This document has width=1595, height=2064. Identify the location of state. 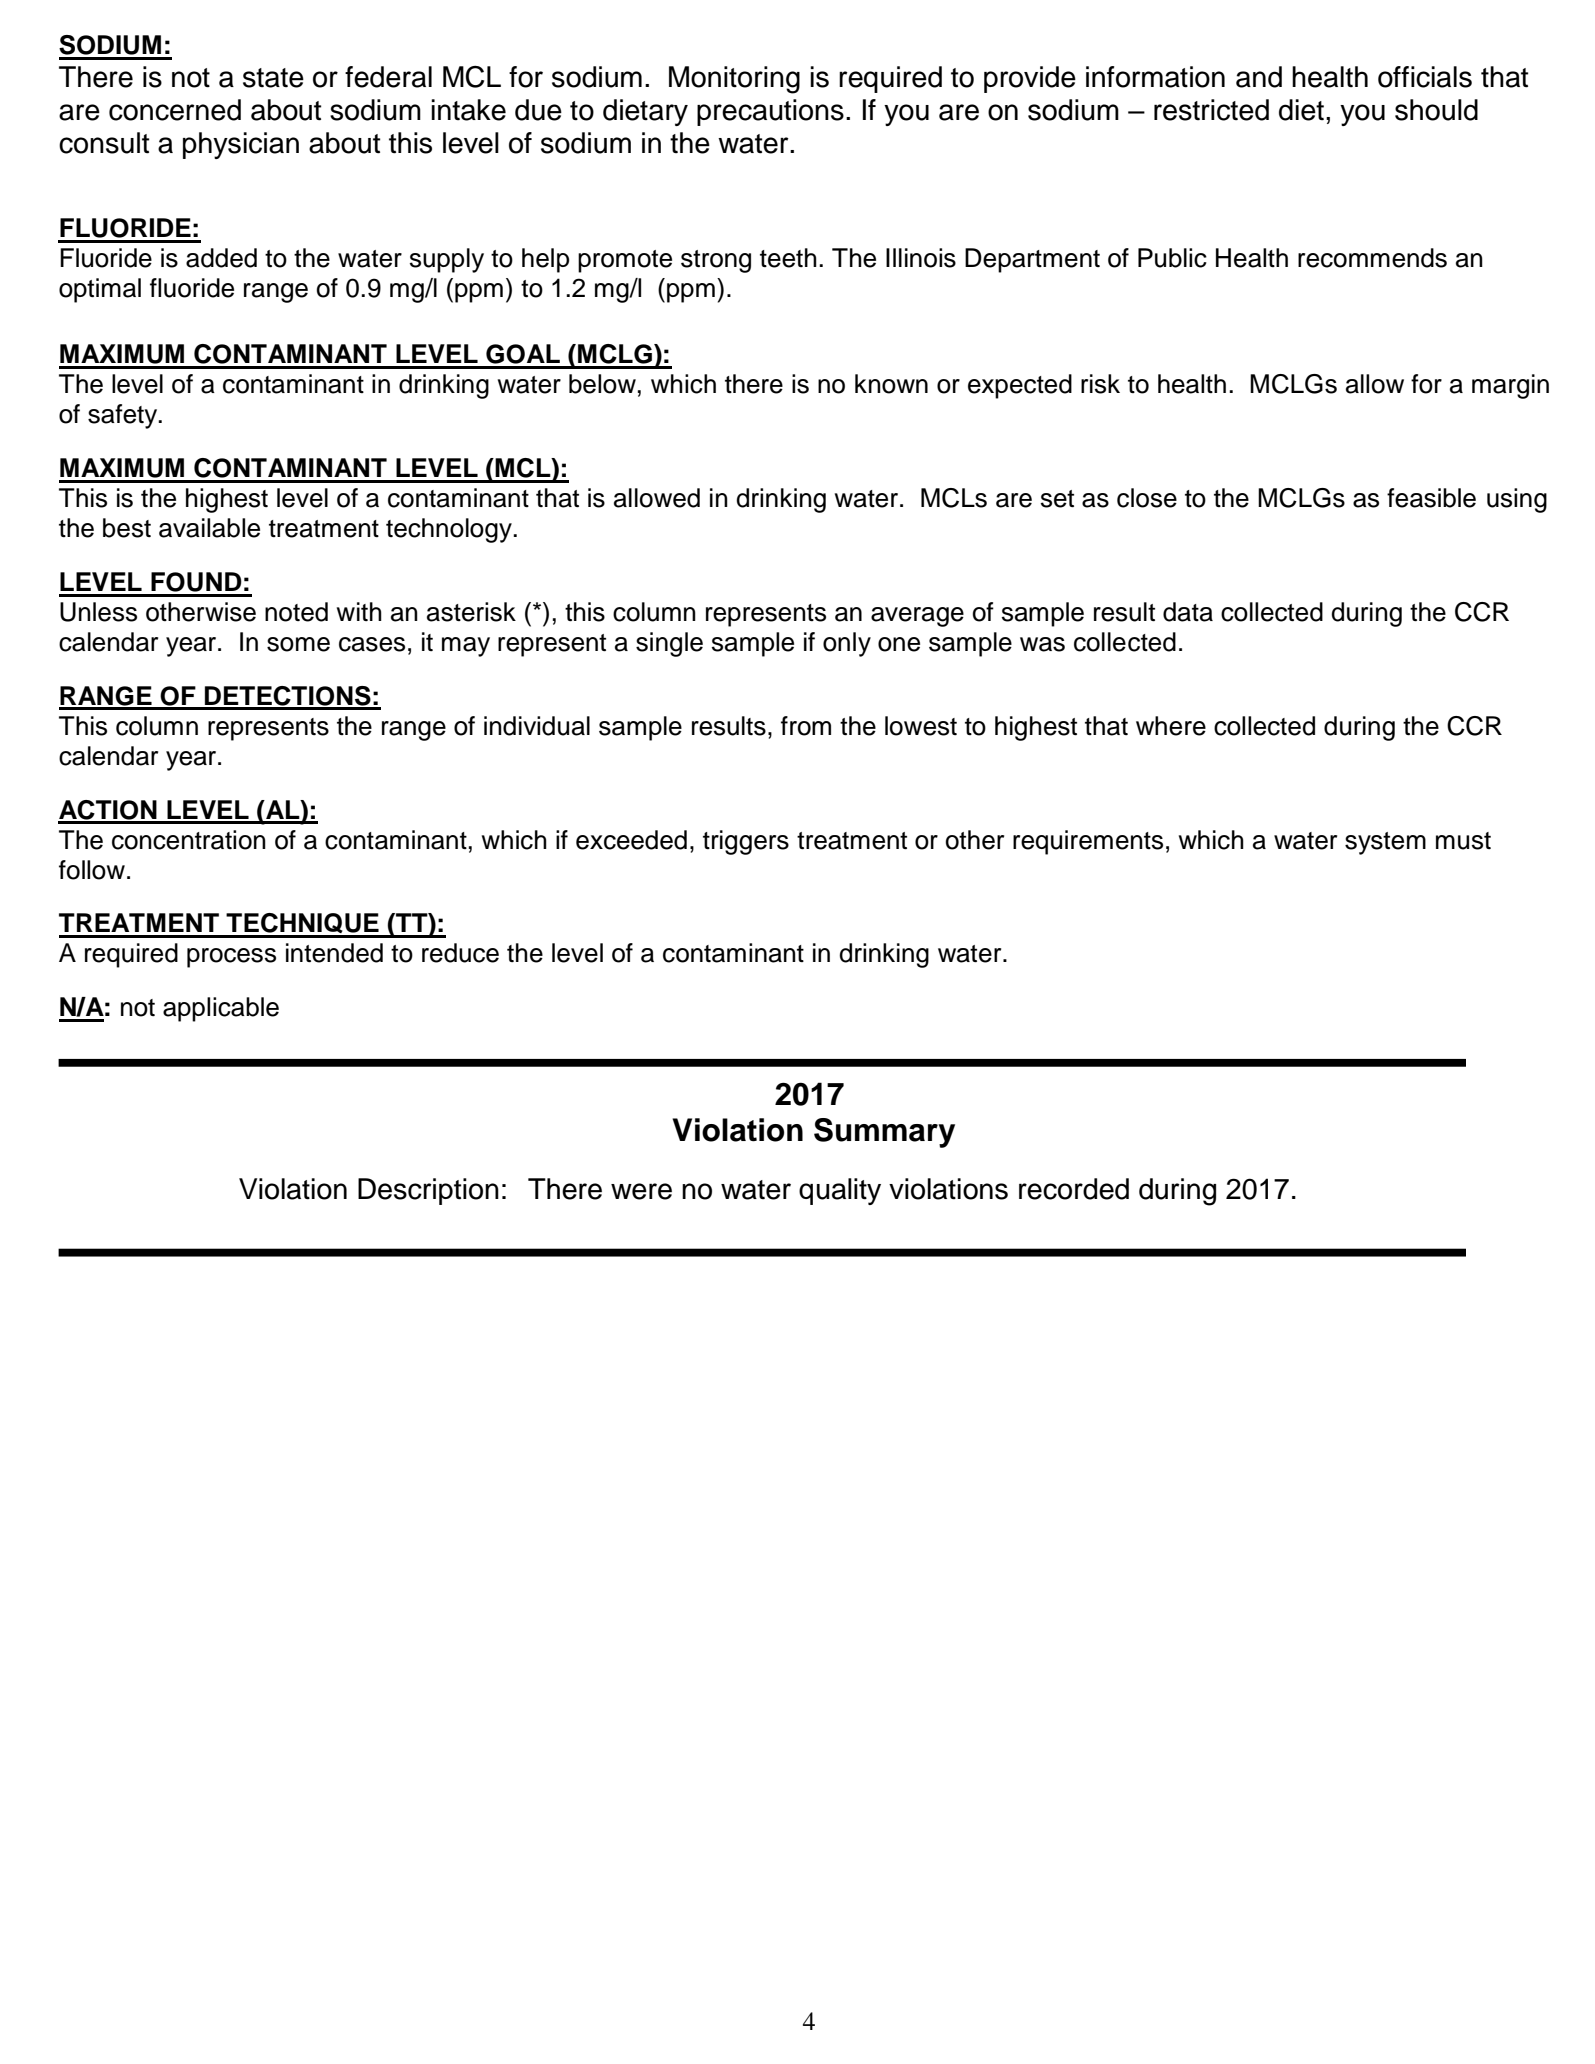
(273, 78).
